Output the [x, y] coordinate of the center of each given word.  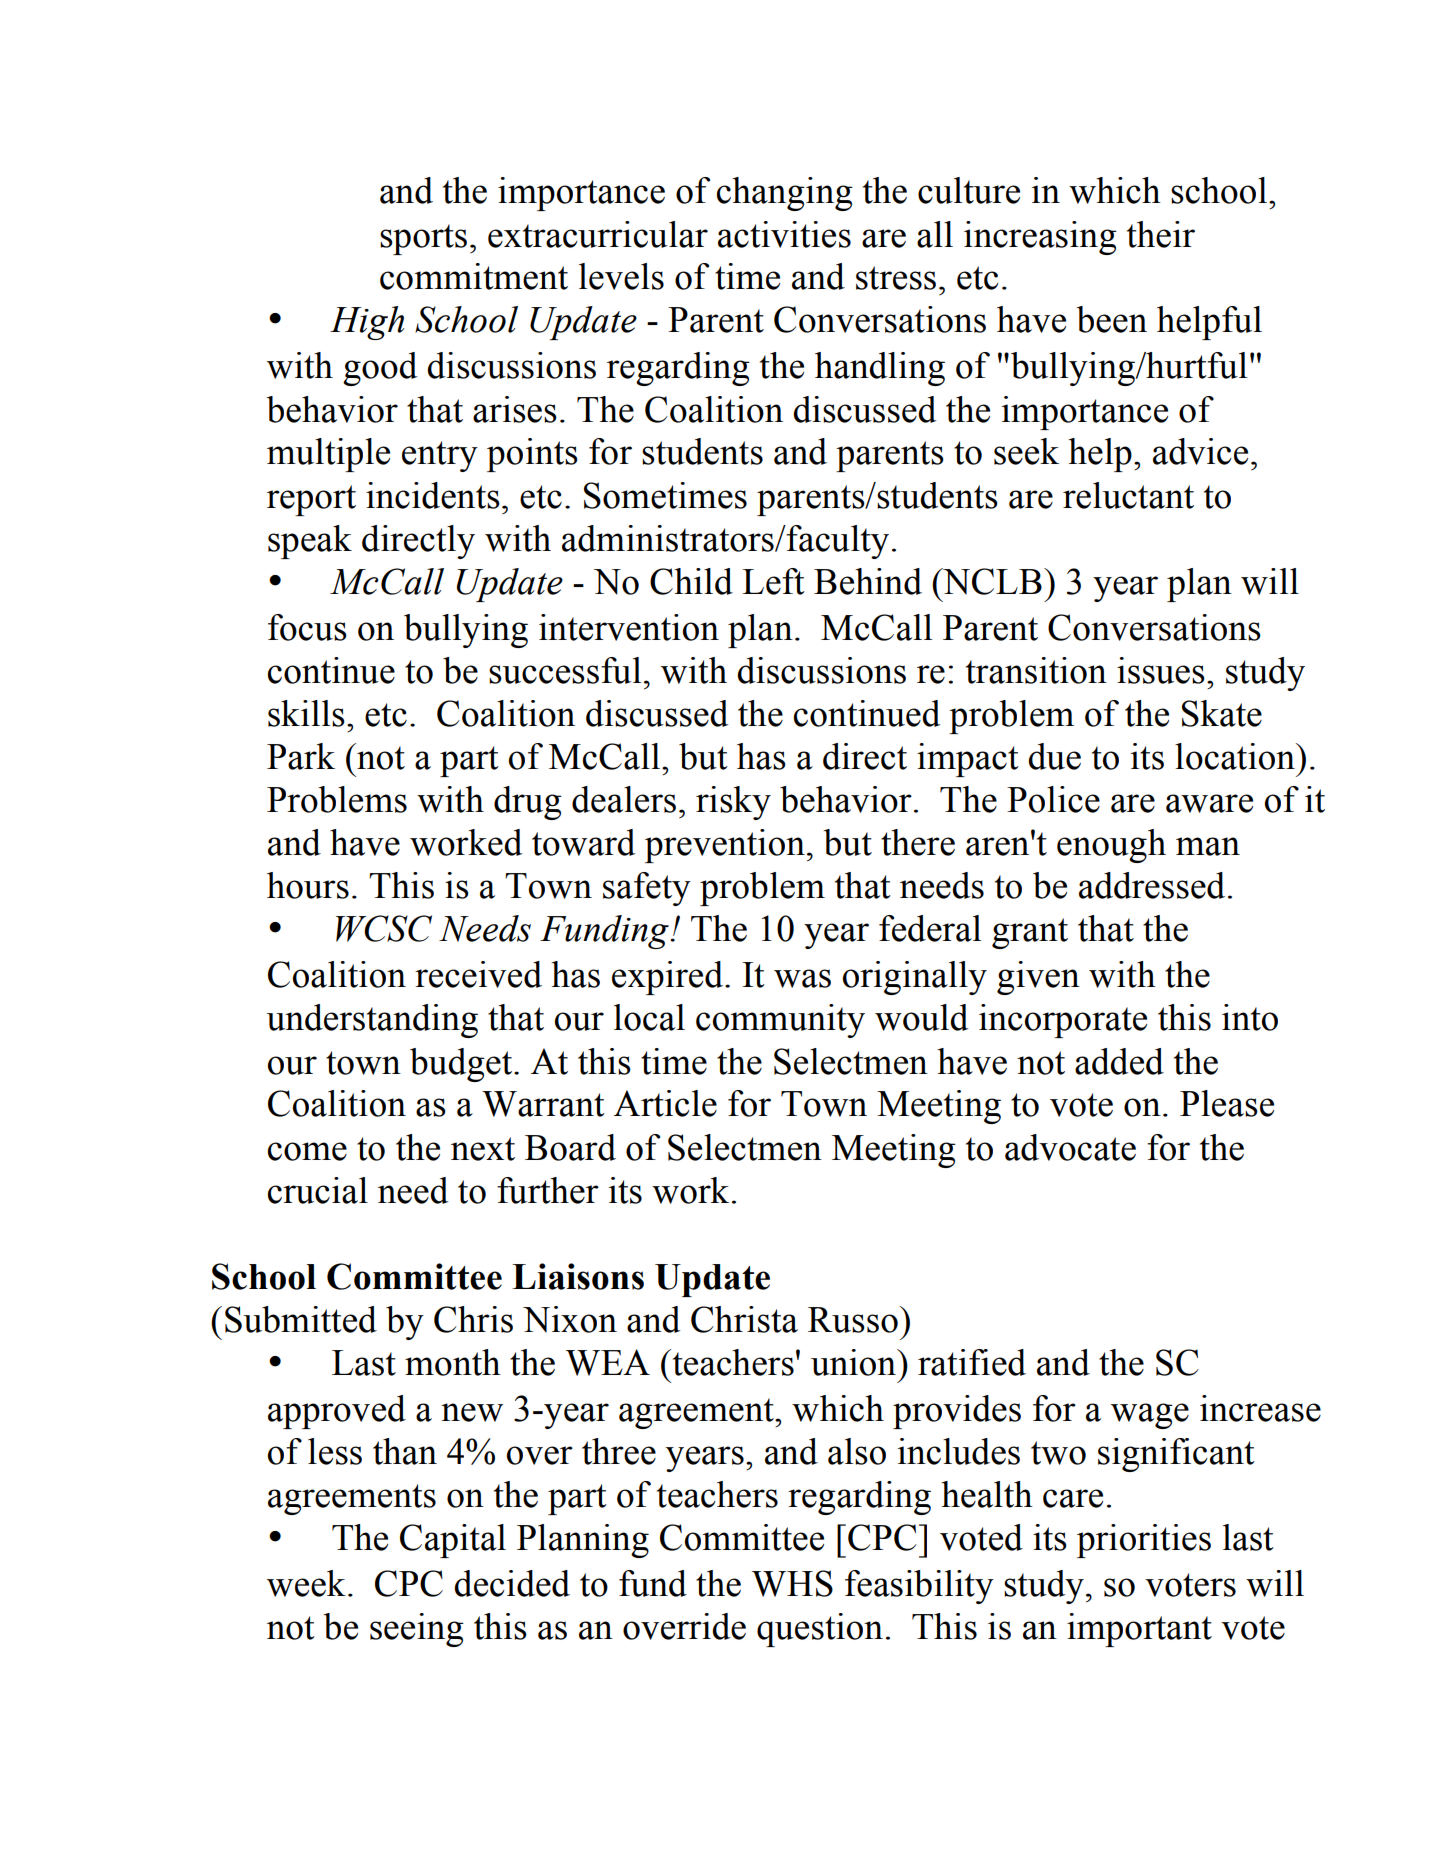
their [1161, 234]
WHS [792, 1583]
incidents [433, 495]
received [478, 974]
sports [423, 239]
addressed [1152, 885]
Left [773, 581]
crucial [318, 1190]
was [802, 978]
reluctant [1128, 495]
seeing [417, 1630]
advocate [1070, 1147]
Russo [853, 1320]
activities [784, 234]
